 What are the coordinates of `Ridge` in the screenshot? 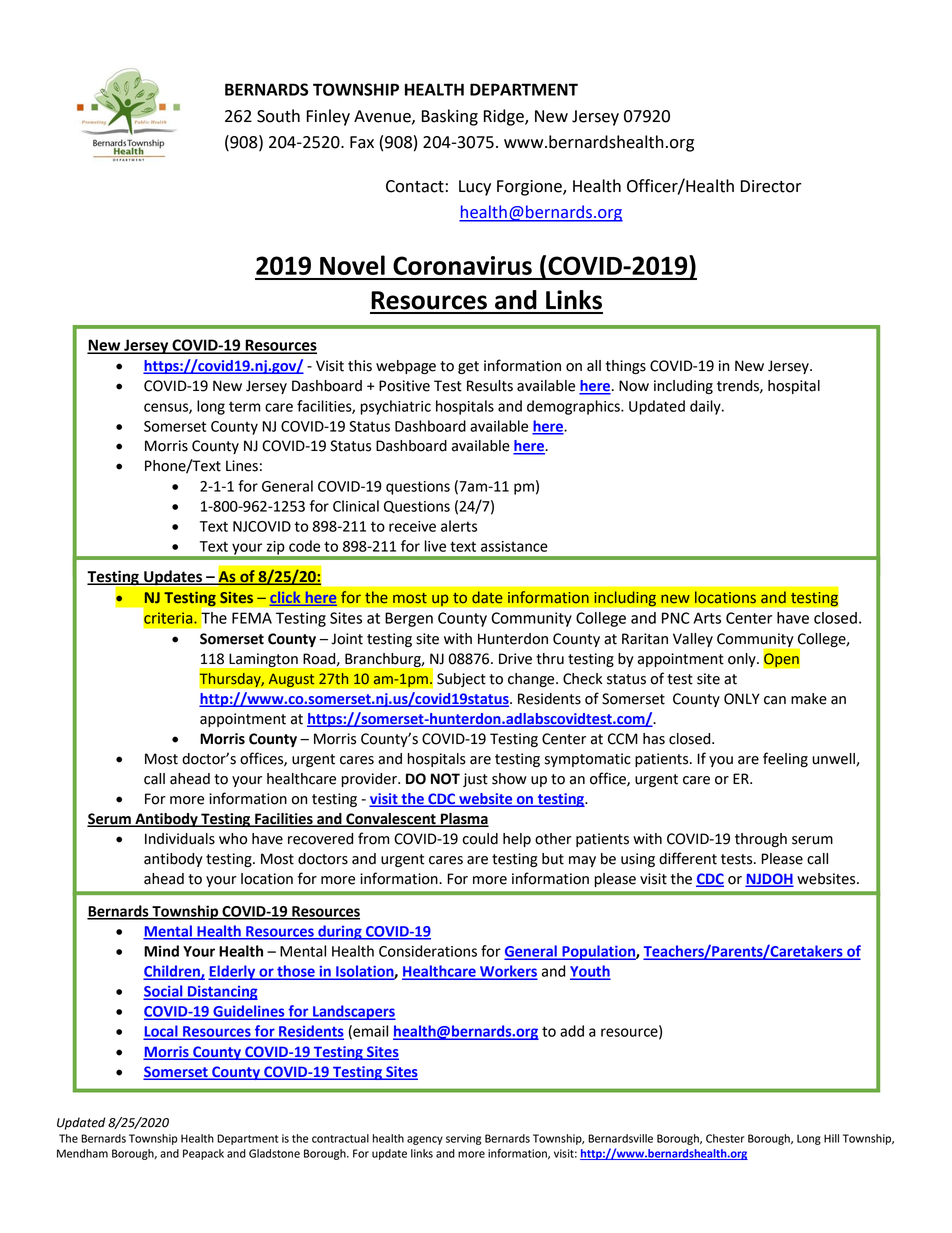 It's located at (505, 117).
